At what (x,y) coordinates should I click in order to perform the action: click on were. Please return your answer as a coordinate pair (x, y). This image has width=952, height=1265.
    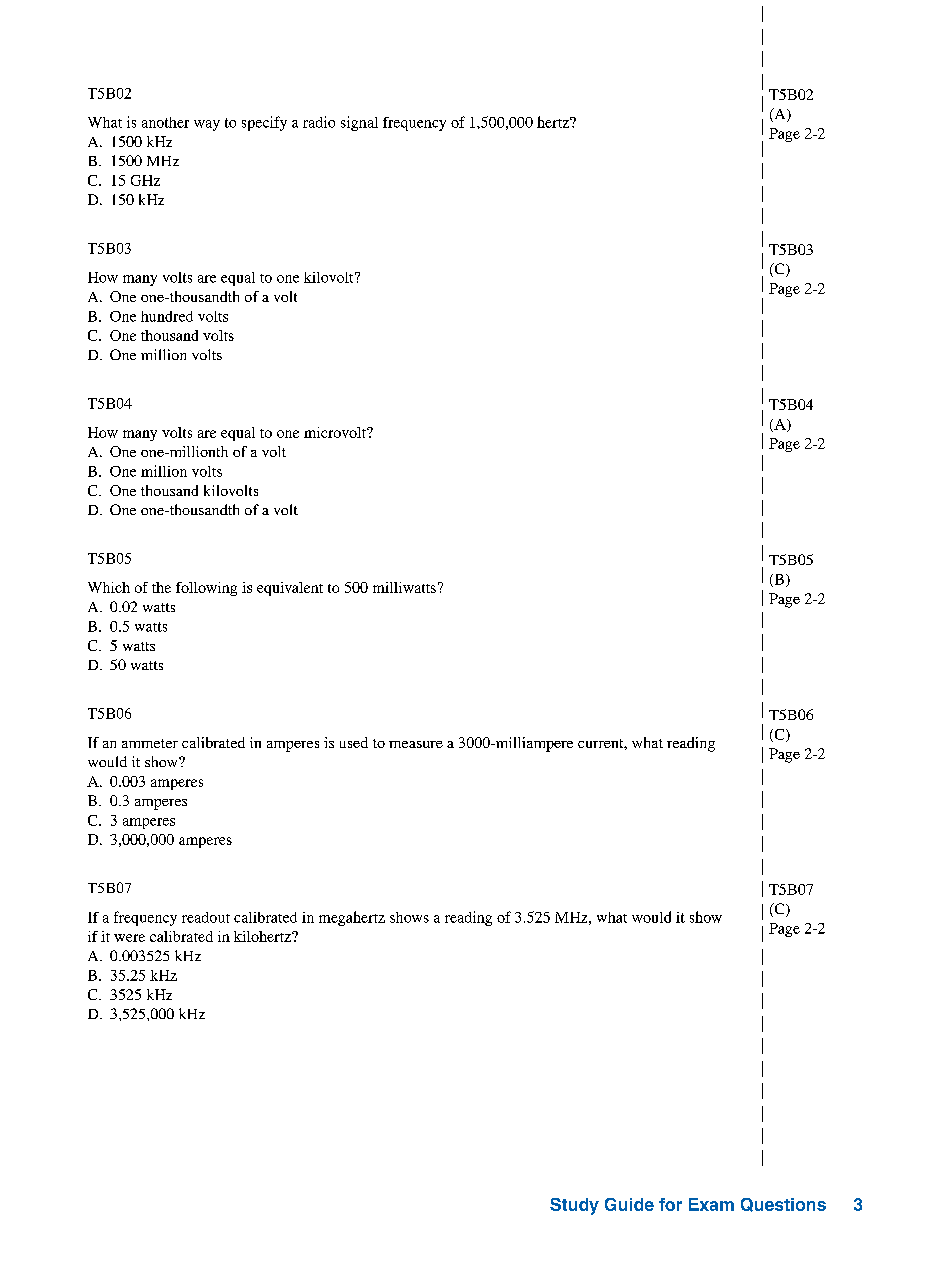
    Looking at the image, I should click on (129, 938).
